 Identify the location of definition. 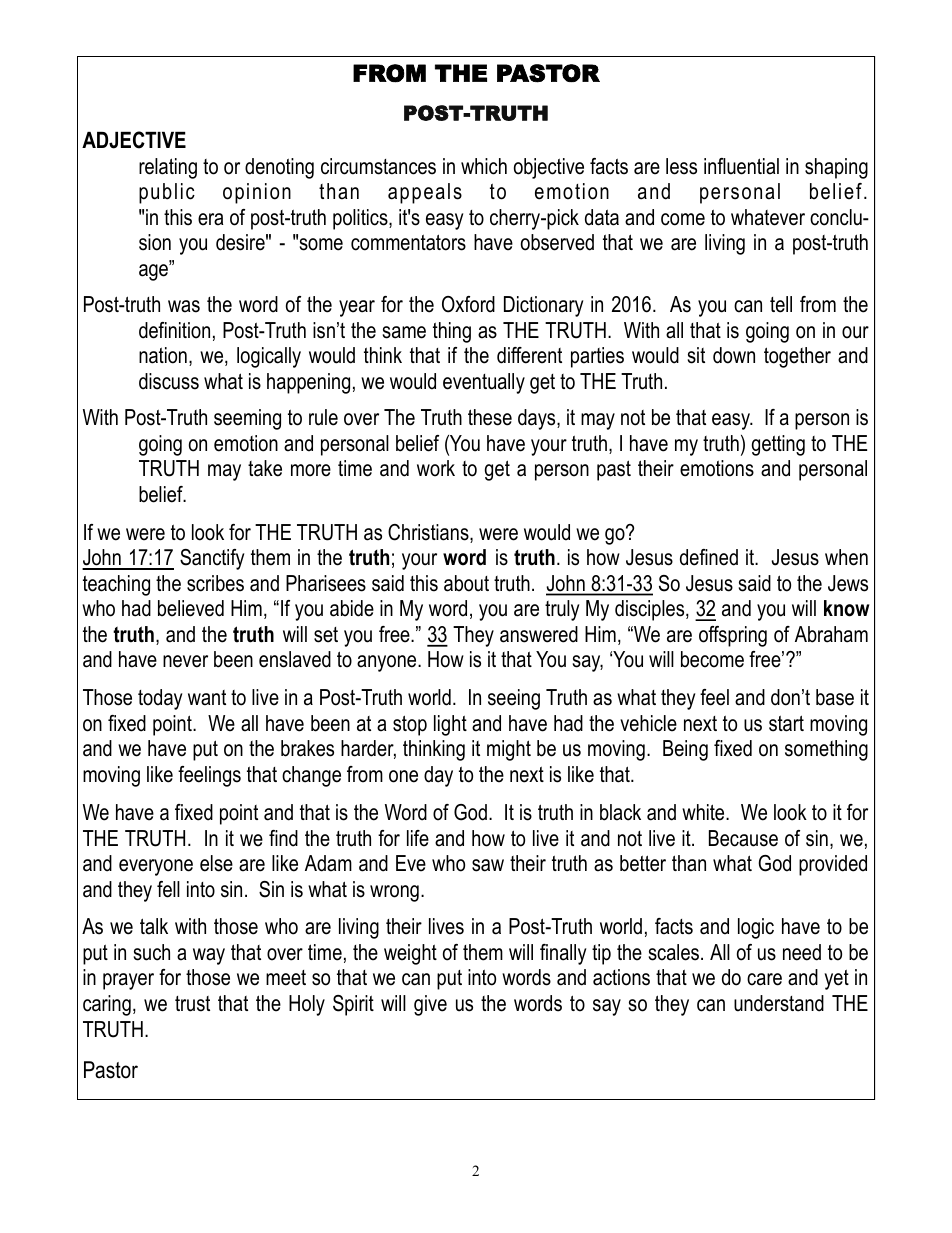
(174, 330).
